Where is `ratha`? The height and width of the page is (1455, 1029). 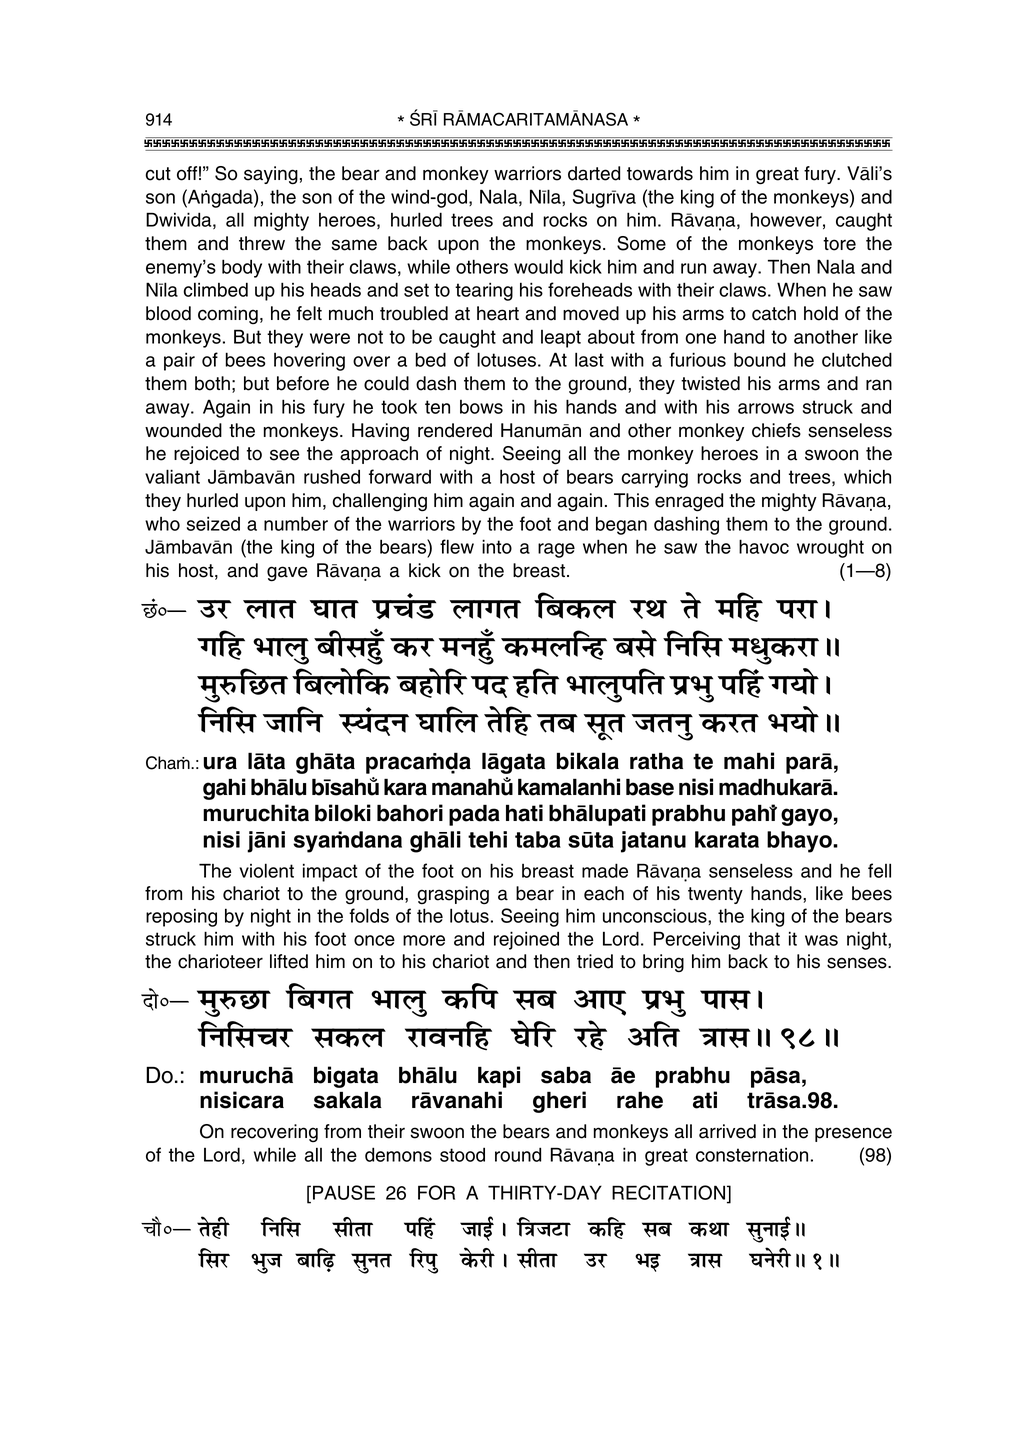
ratha is located at coordinates (656, 761).
